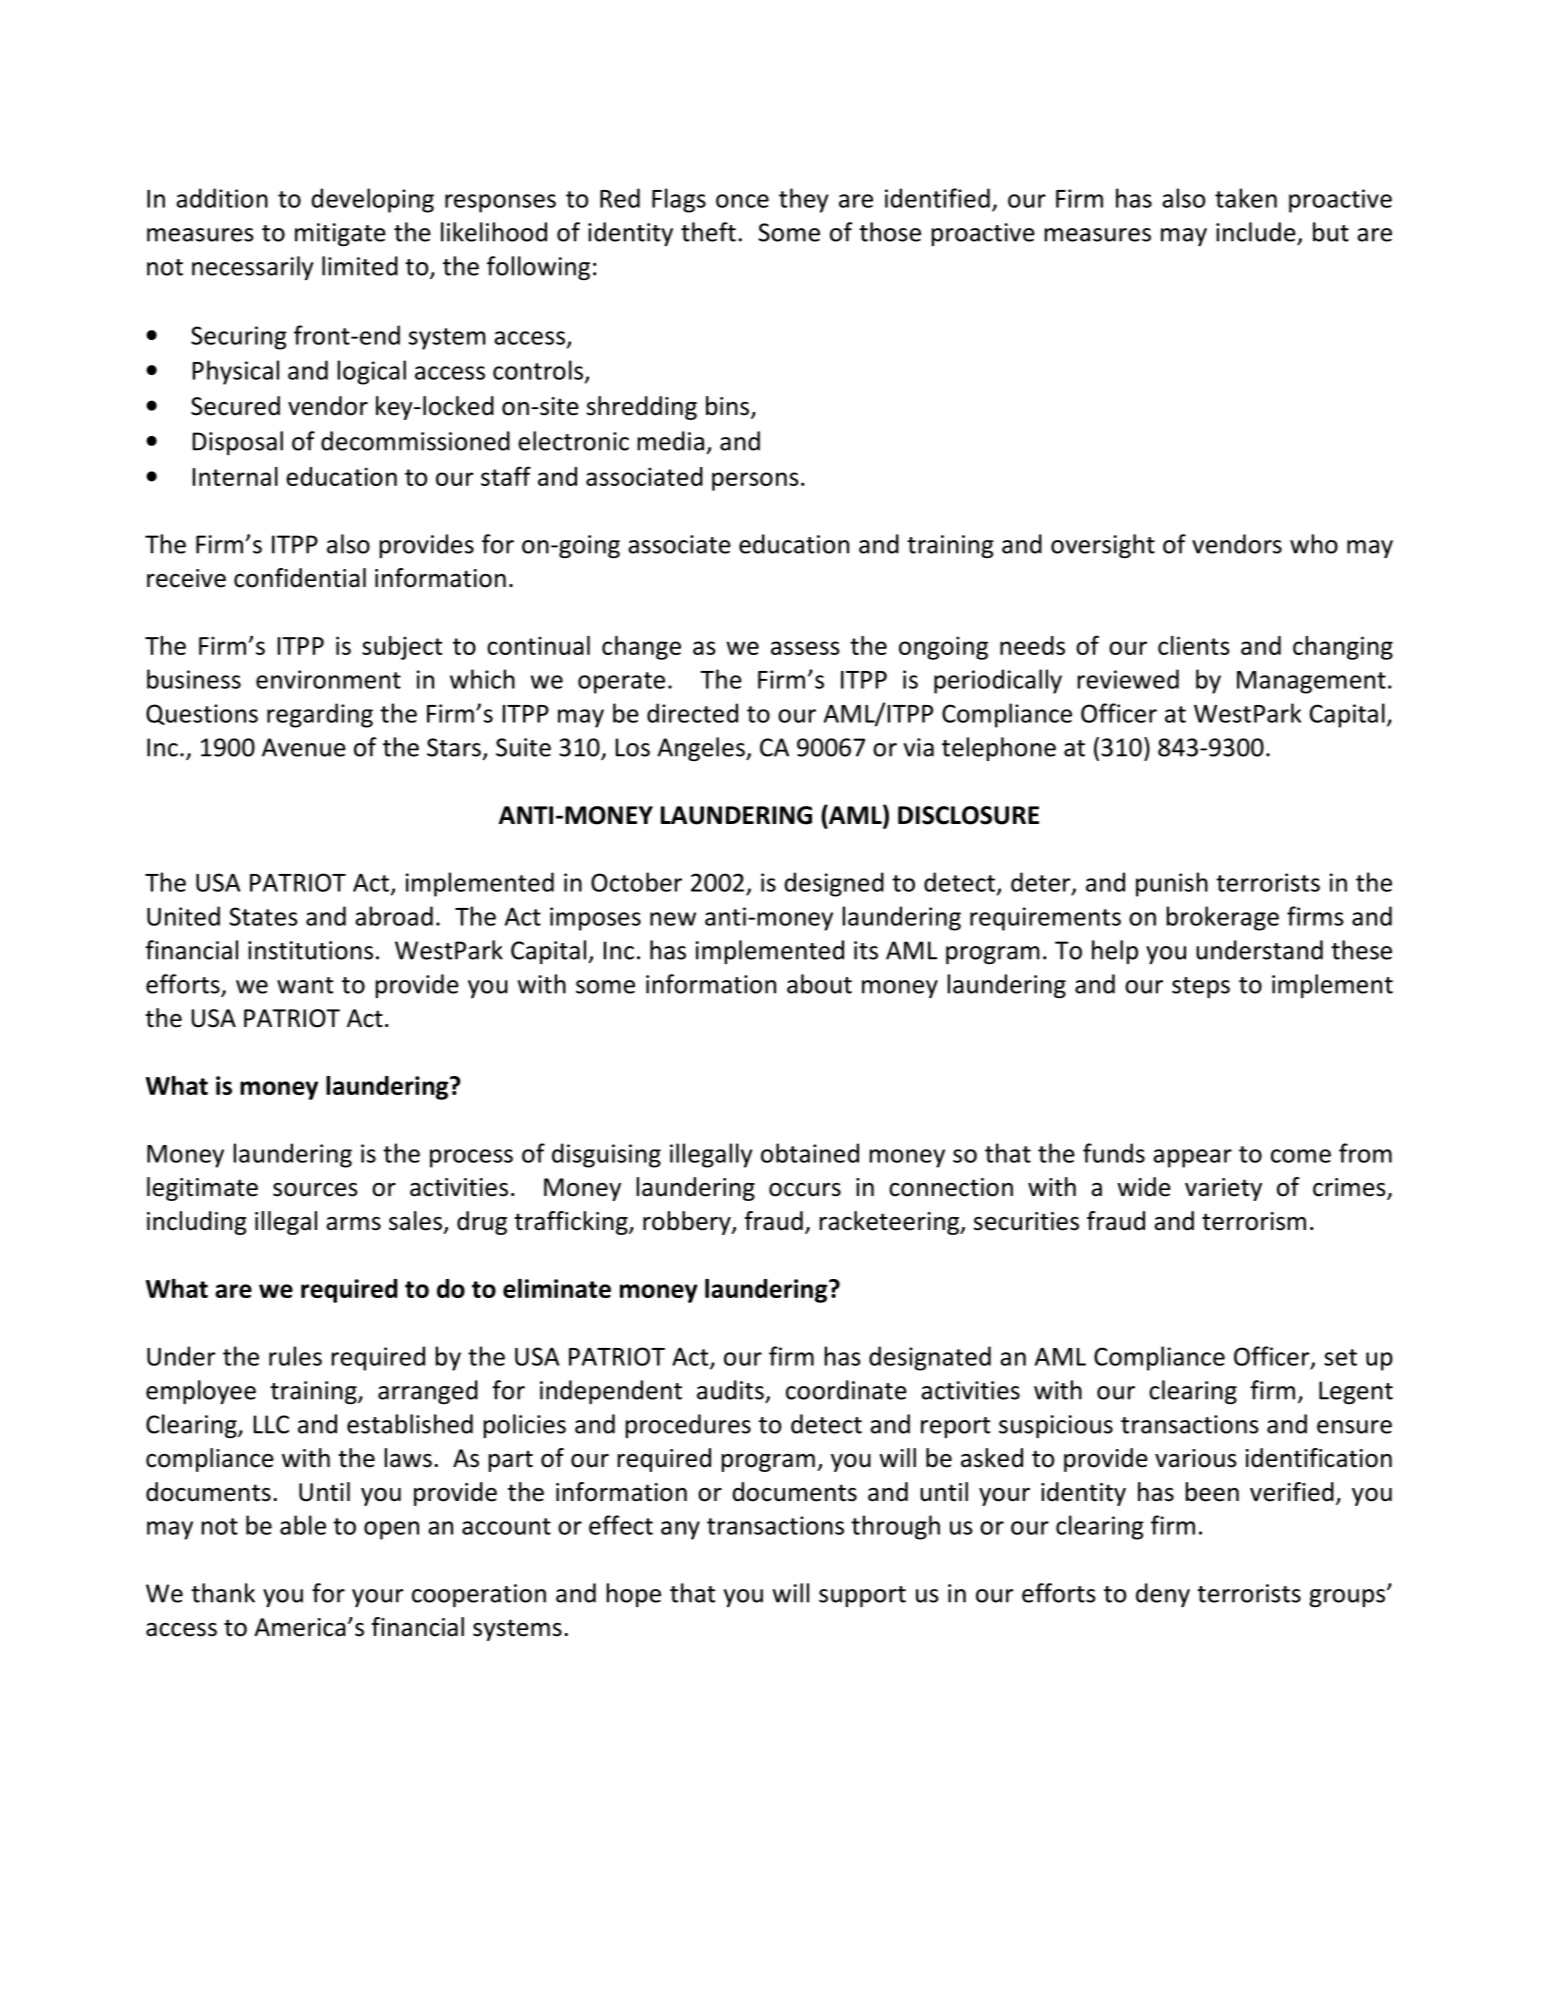 The width and height of the image is (1543, 1996). Describe the element at coordinates (315, 1190) in the image. I see `sources` at that location.
